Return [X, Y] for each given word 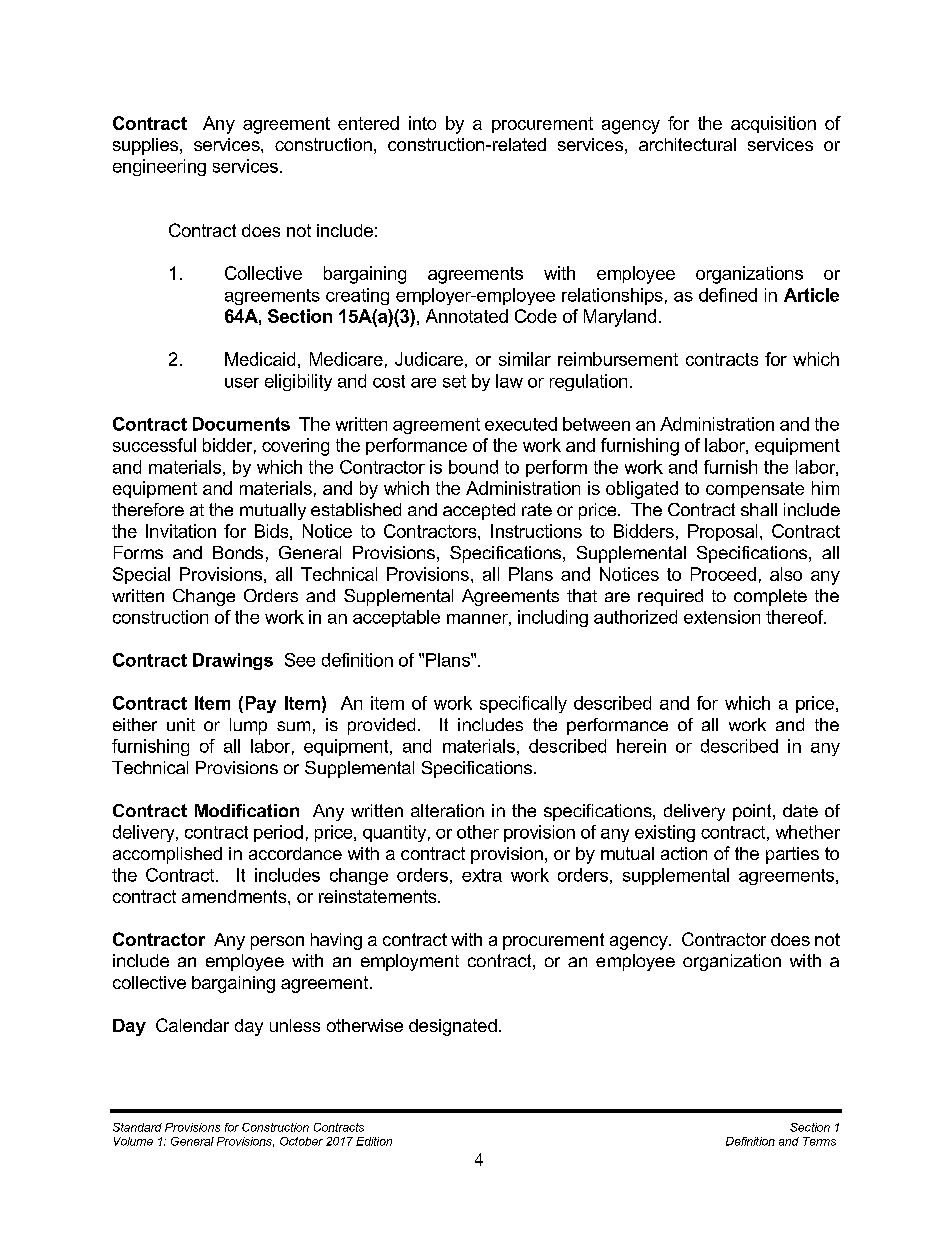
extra [482, 875]
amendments [235, 896]
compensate [755, 490]
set [454, 381]
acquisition [773, 124]
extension [722, 617]
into [422, 123]
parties [792, 855]
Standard [137, 1127]
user [242, 383]
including [553, 618]
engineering [159, 167]
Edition [374, 1141]
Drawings [233, 661]
